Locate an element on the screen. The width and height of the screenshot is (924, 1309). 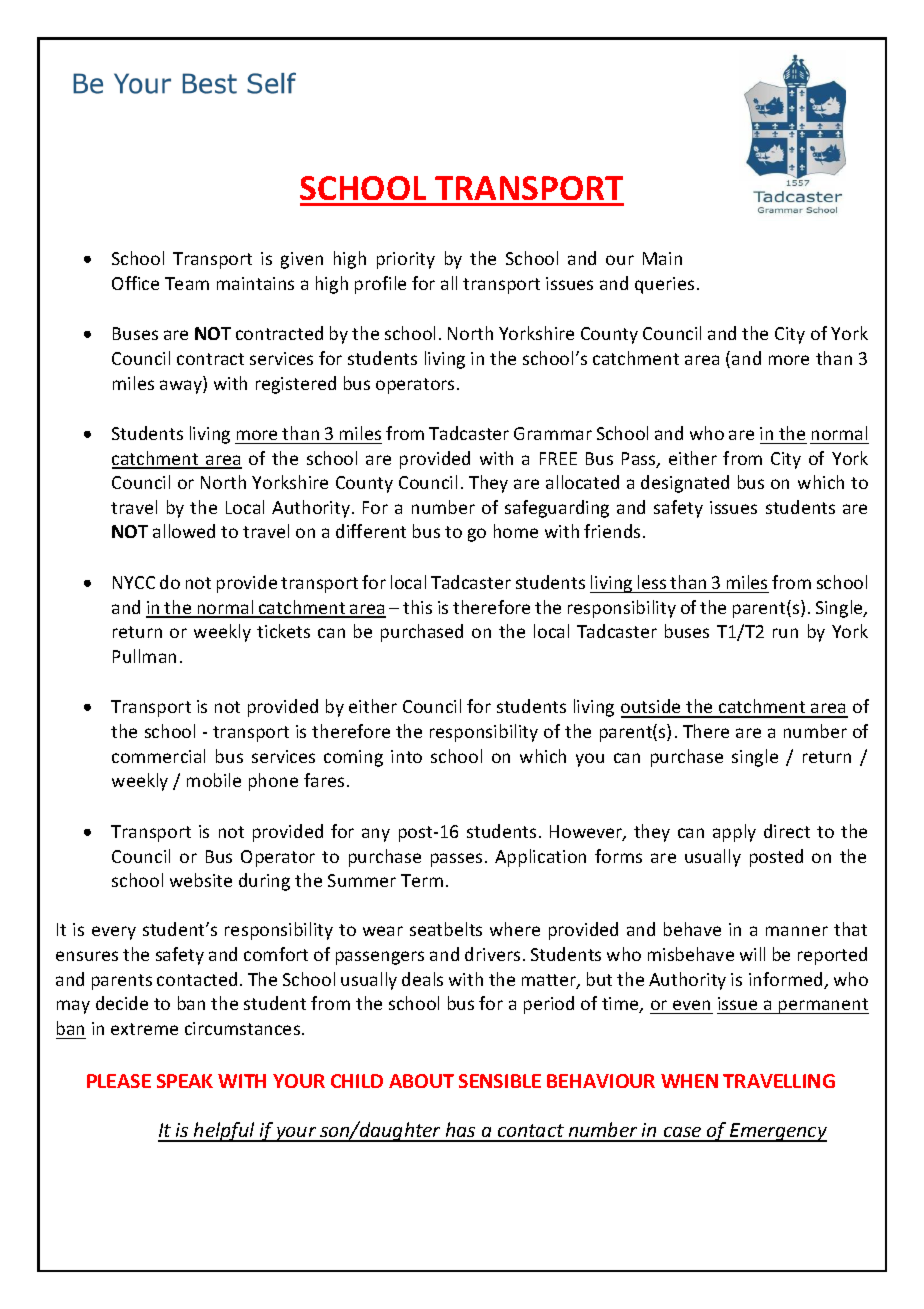
Pullman is located at coordinates (144, 656).
